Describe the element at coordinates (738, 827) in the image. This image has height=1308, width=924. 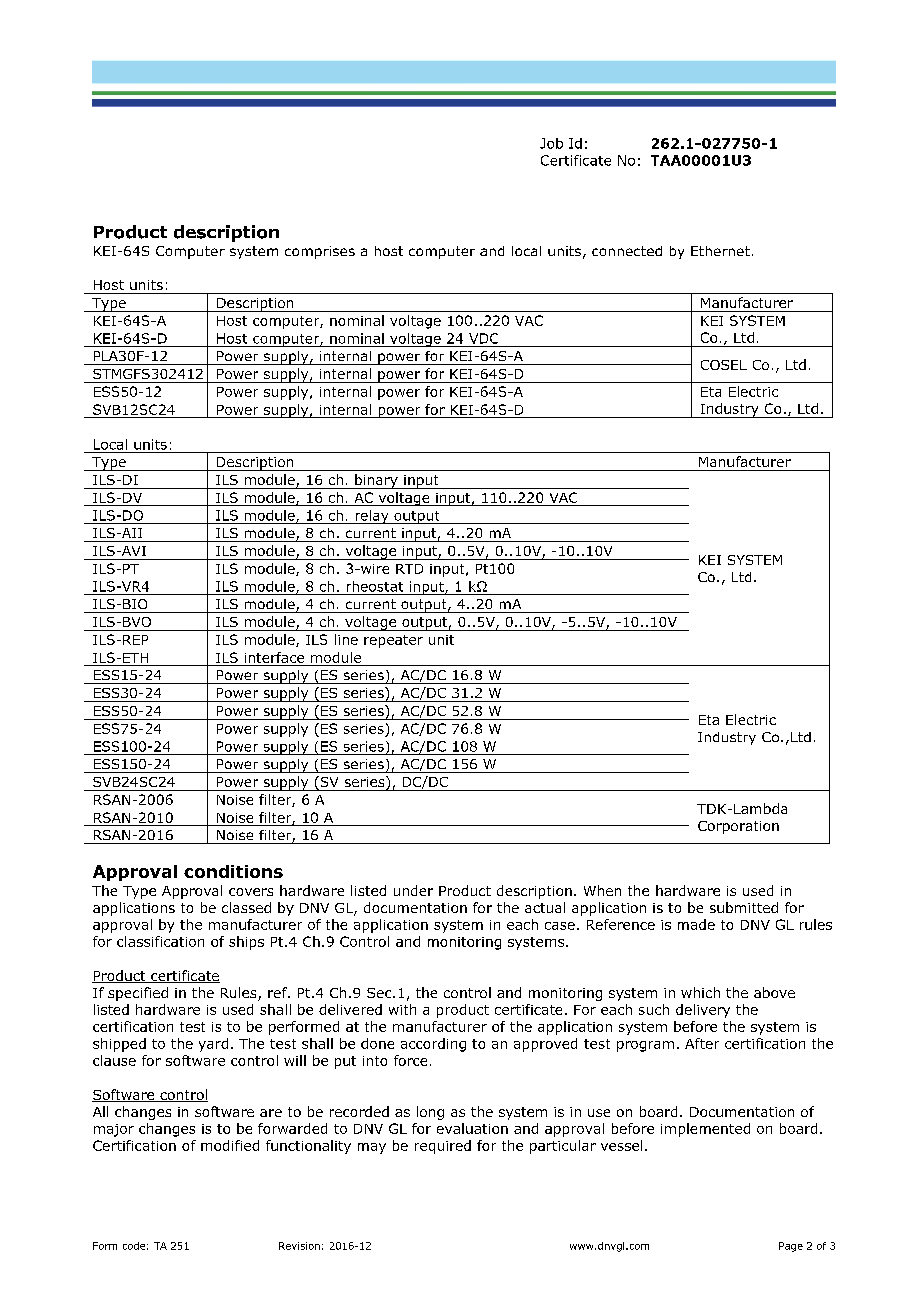
I see `Corporation` at that location.
